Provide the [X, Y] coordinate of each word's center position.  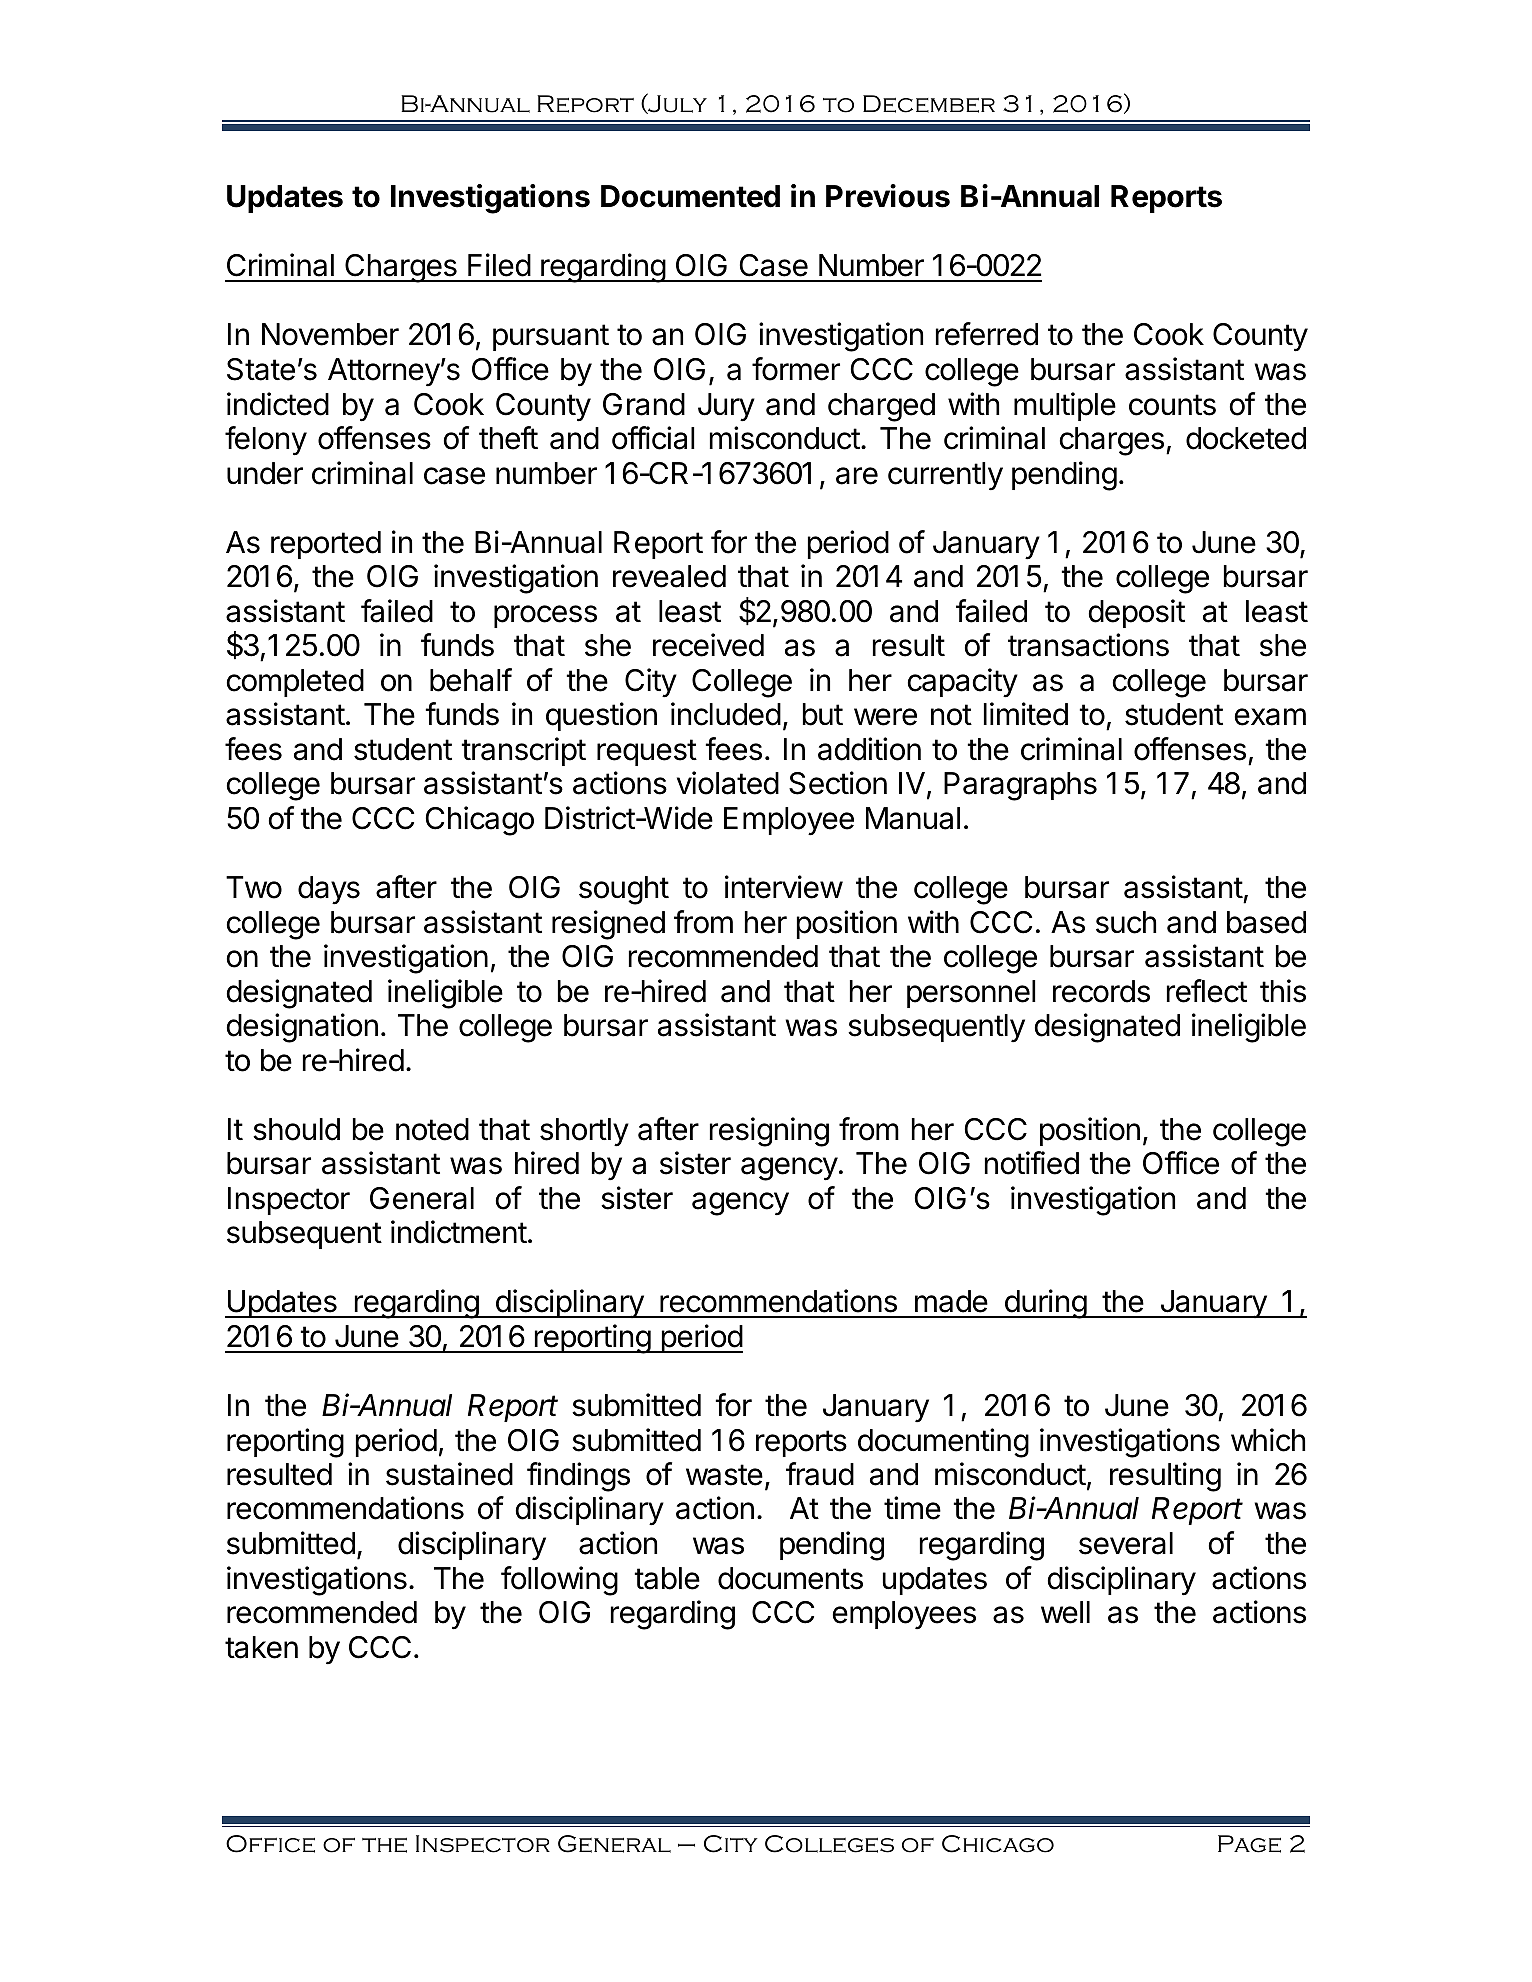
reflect [1207, 991]
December [929, 104]
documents [790, 1578]
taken [261, 1647]
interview [784, 887]
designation [302, 1028]
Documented [690, 196]
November [330, 334]
